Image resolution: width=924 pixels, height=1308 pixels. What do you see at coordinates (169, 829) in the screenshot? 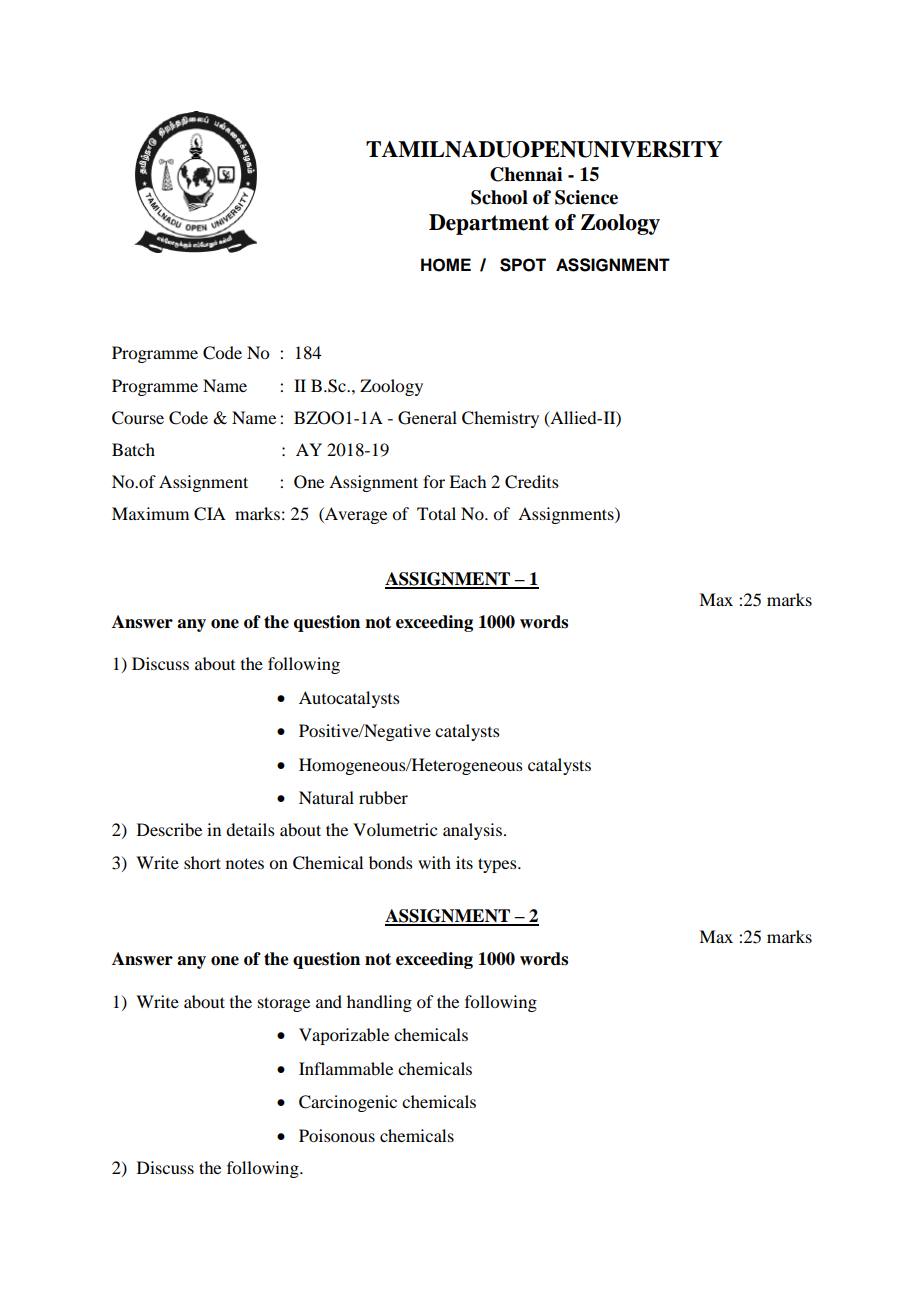
I see `Describe` at bounding box center [169, 829].
